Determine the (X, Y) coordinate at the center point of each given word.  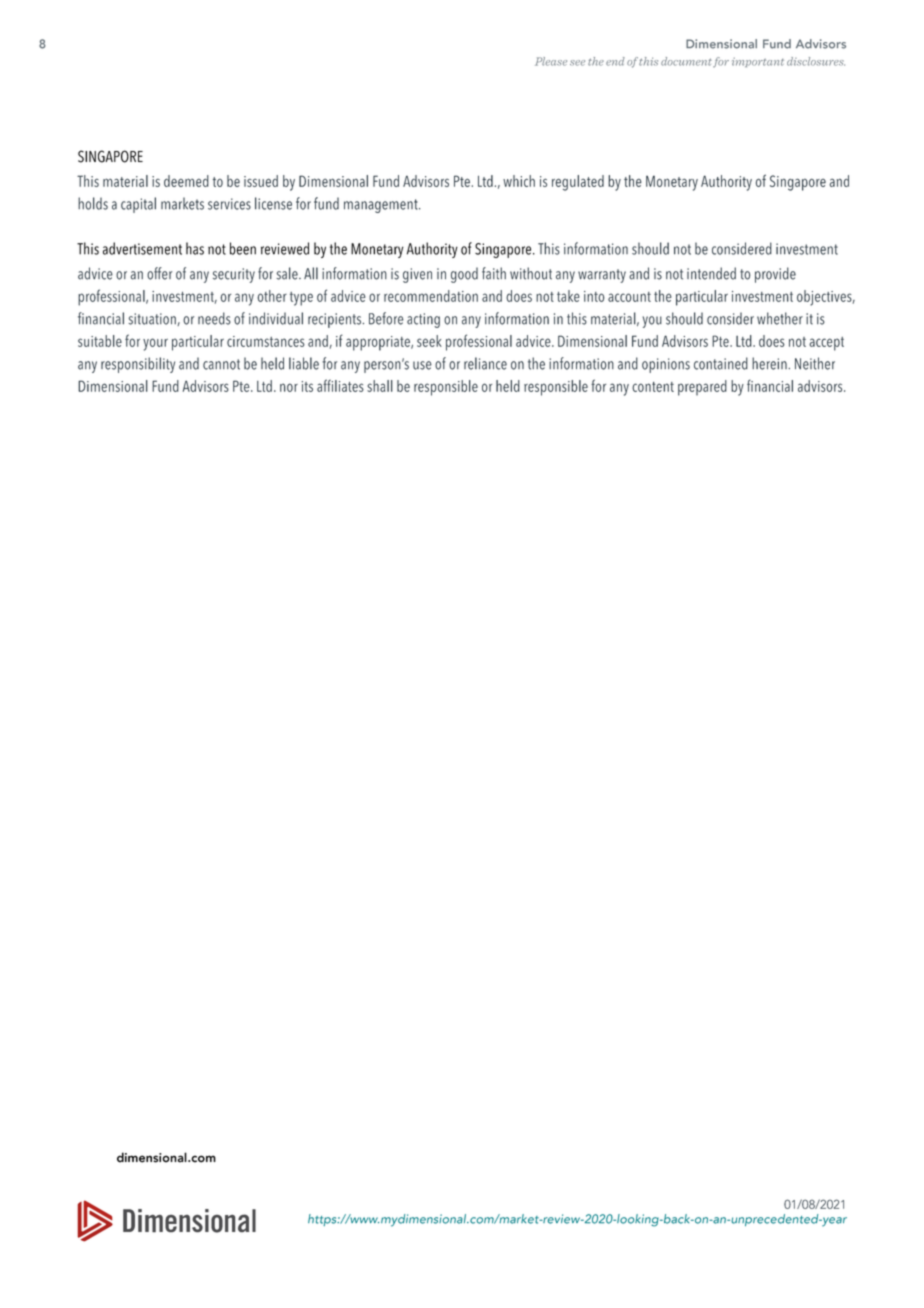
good (464, 275)
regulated (578, 183)
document (686, 61)
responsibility (138, 365)
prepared (702, 388)
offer (159, 273)
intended (711, 273)
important (758, 62)
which (519, 181)
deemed (186, 181)
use (422, 365)
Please (551, 61)
